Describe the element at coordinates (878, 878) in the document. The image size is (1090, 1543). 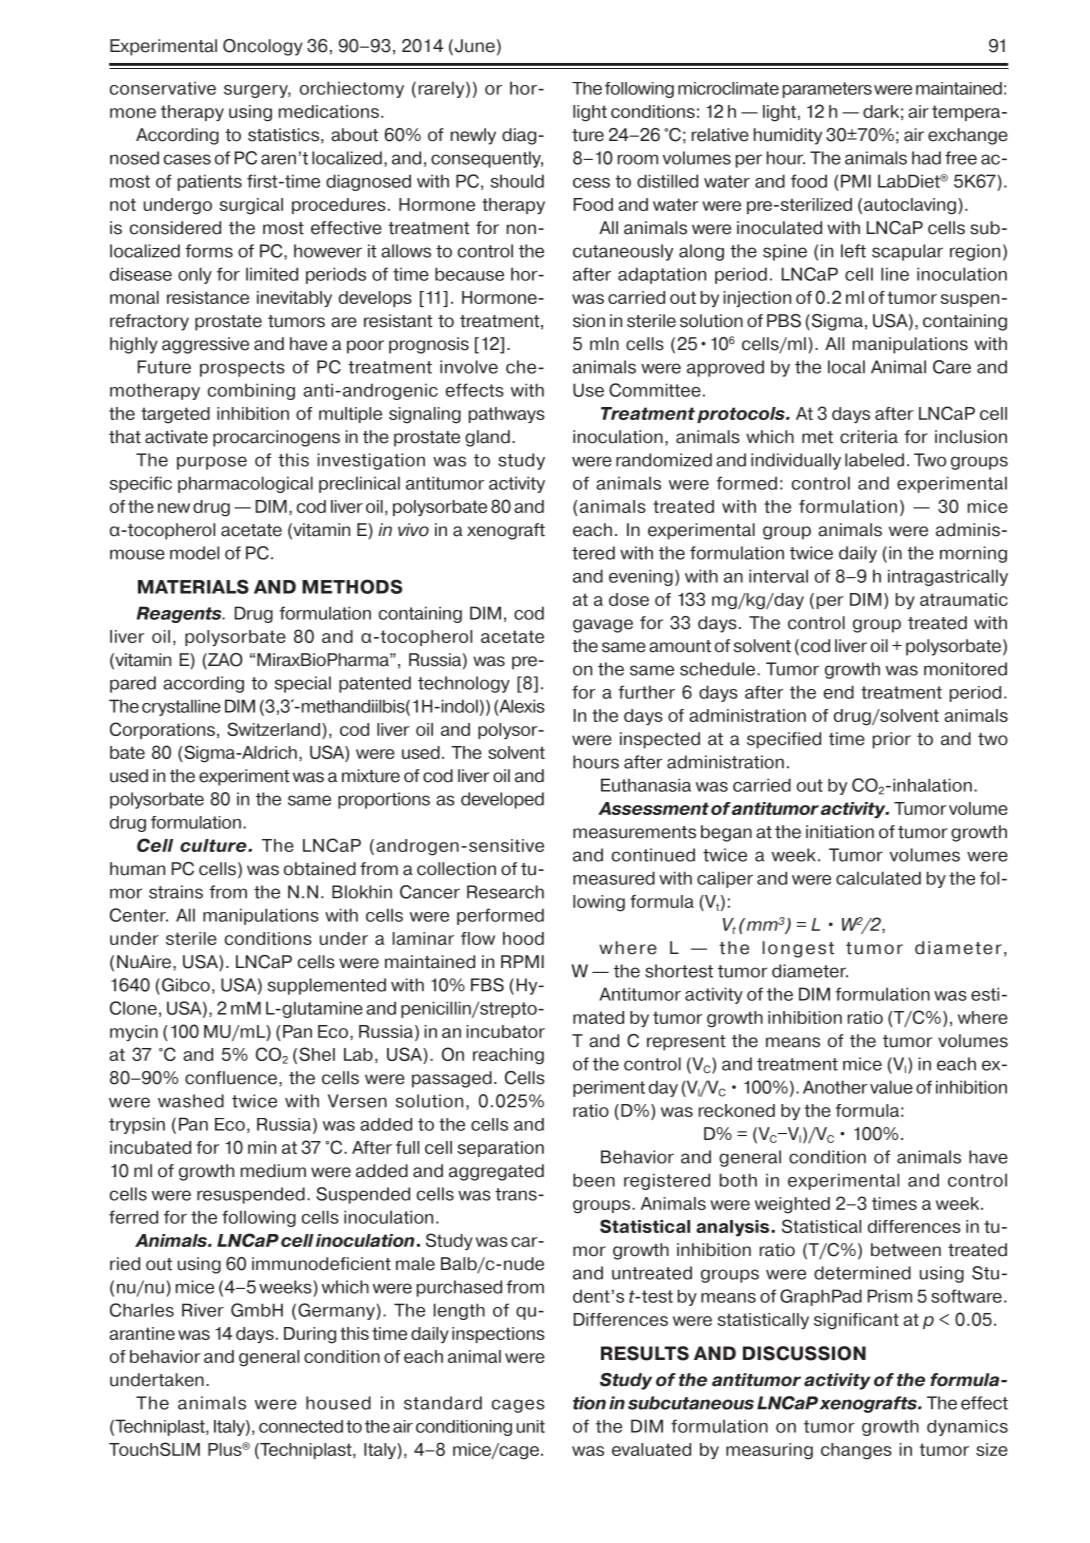
I see `calculated` at that location.
